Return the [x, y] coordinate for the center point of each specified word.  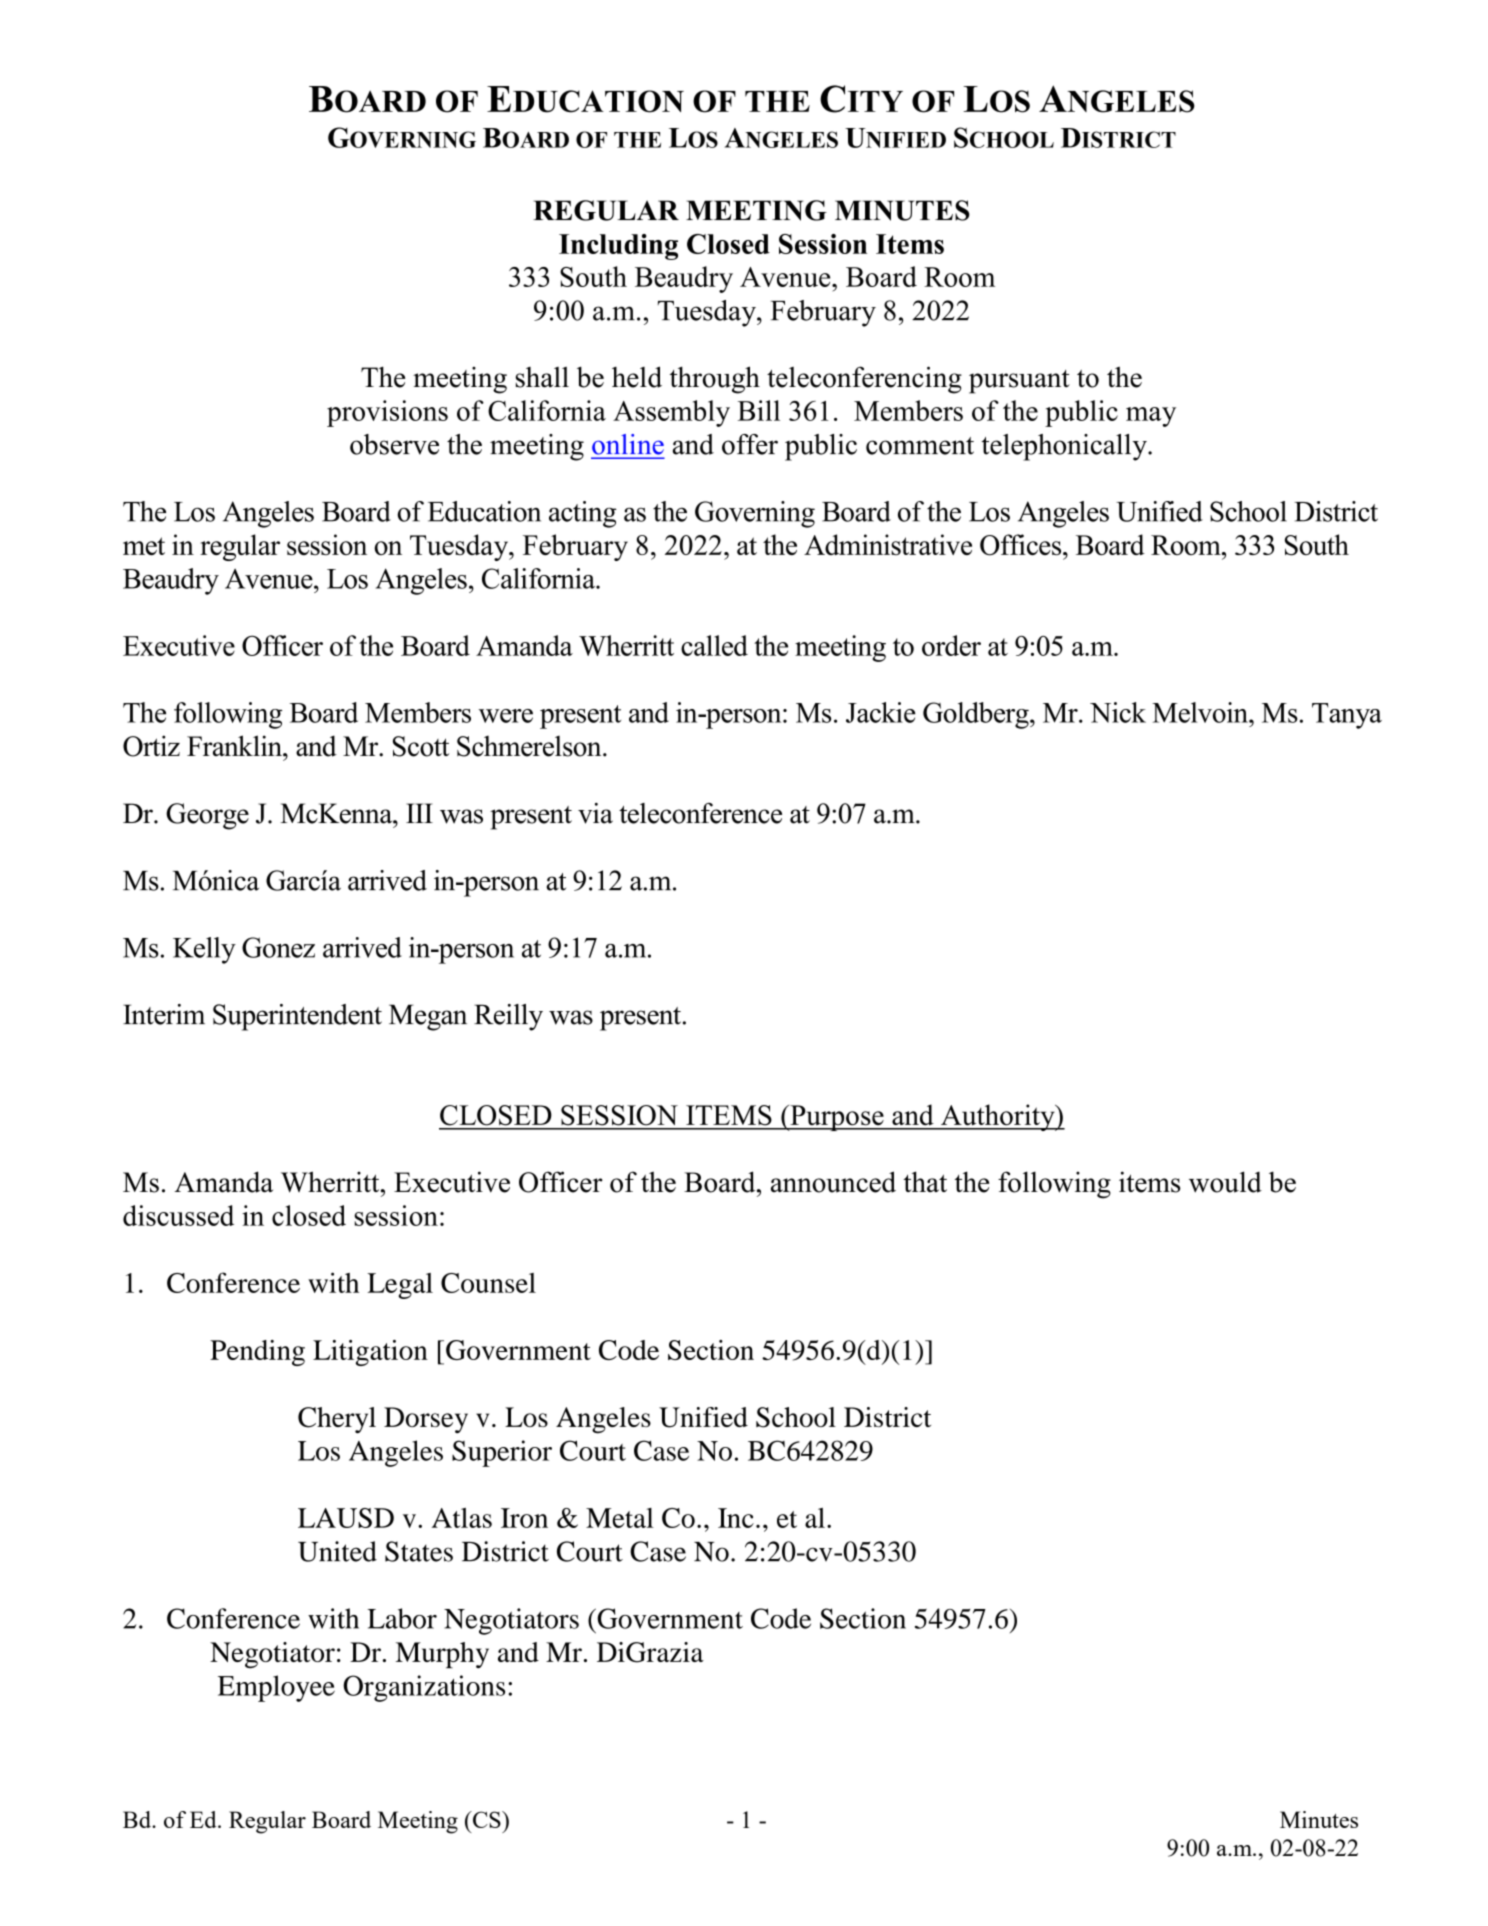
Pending [257, 1353]
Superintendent [297, 1017]
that [925, 1182]
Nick [1118, 712]
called [714, 645]
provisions [387, 413]
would [1225, 1182]
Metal [620, 1518]
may [1151, 417]
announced [833, 1182]
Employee [276, 1688]
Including [618, 247]
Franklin [235, 745]
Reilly [508, 1017]
